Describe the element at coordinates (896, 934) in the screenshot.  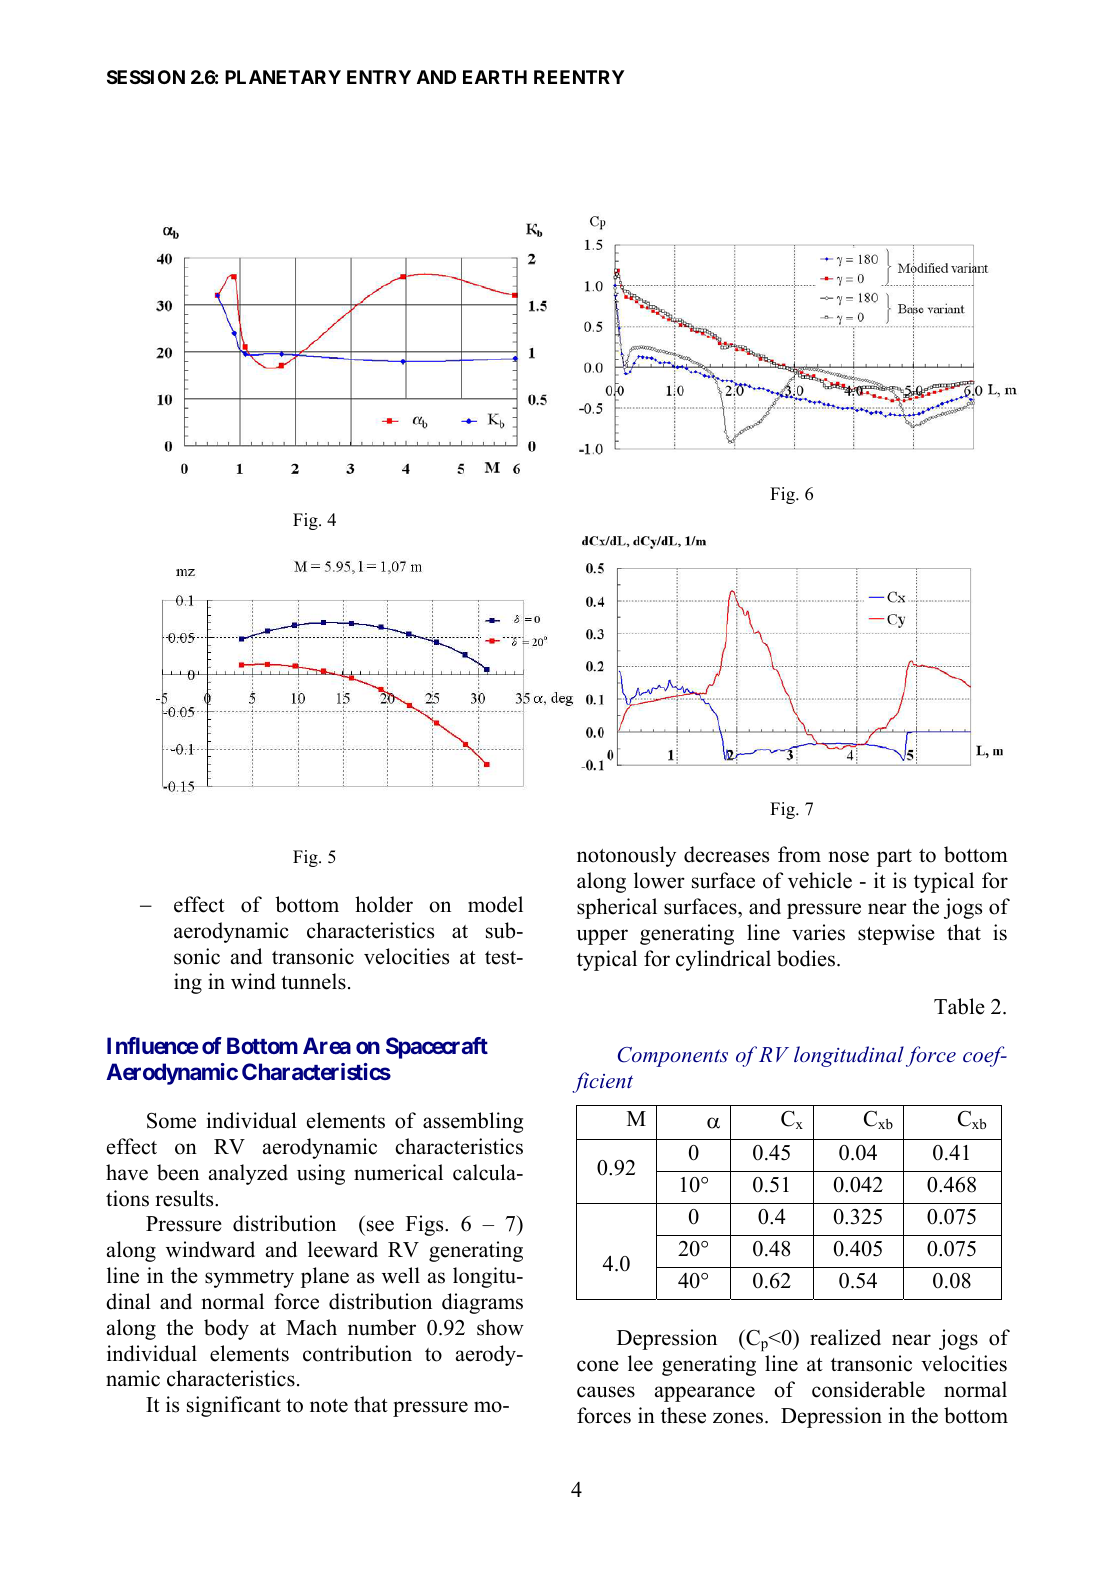
I see `stepwise` at that location.
